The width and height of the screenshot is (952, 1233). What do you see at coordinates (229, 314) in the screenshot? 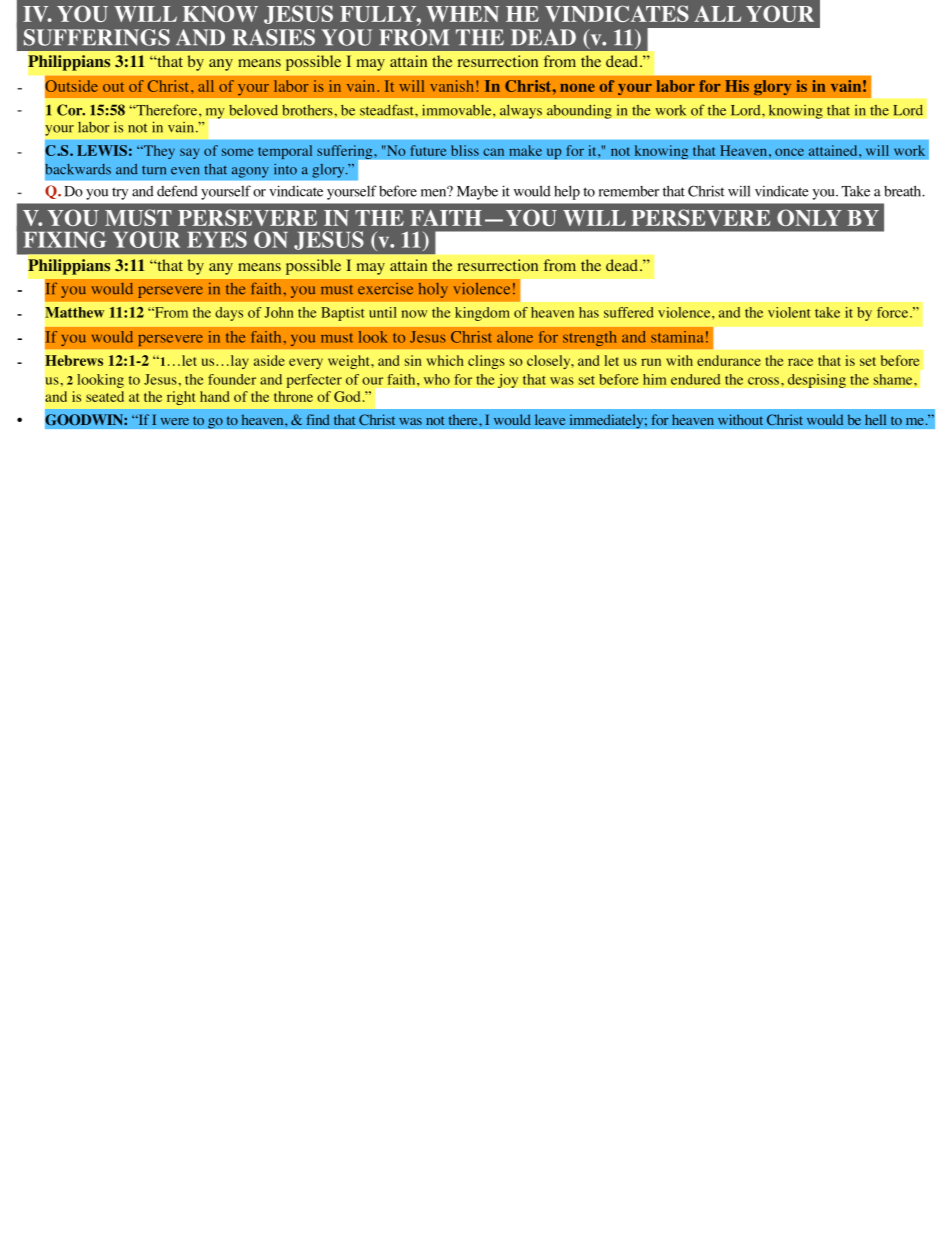
I see `days` at bounding box center [229, 314].
